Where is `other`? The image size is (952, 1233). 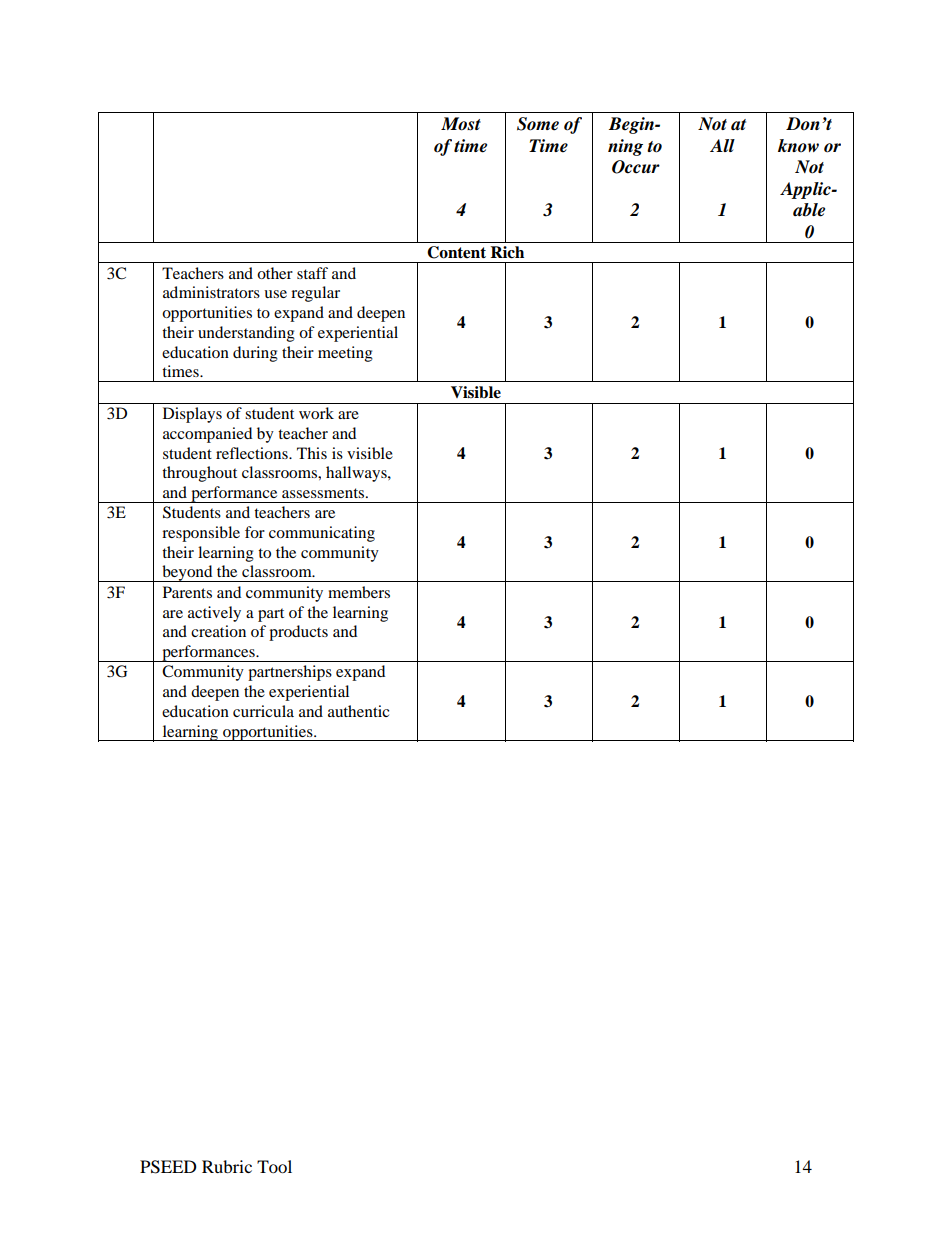 other is located at coordinates (275, 273).
